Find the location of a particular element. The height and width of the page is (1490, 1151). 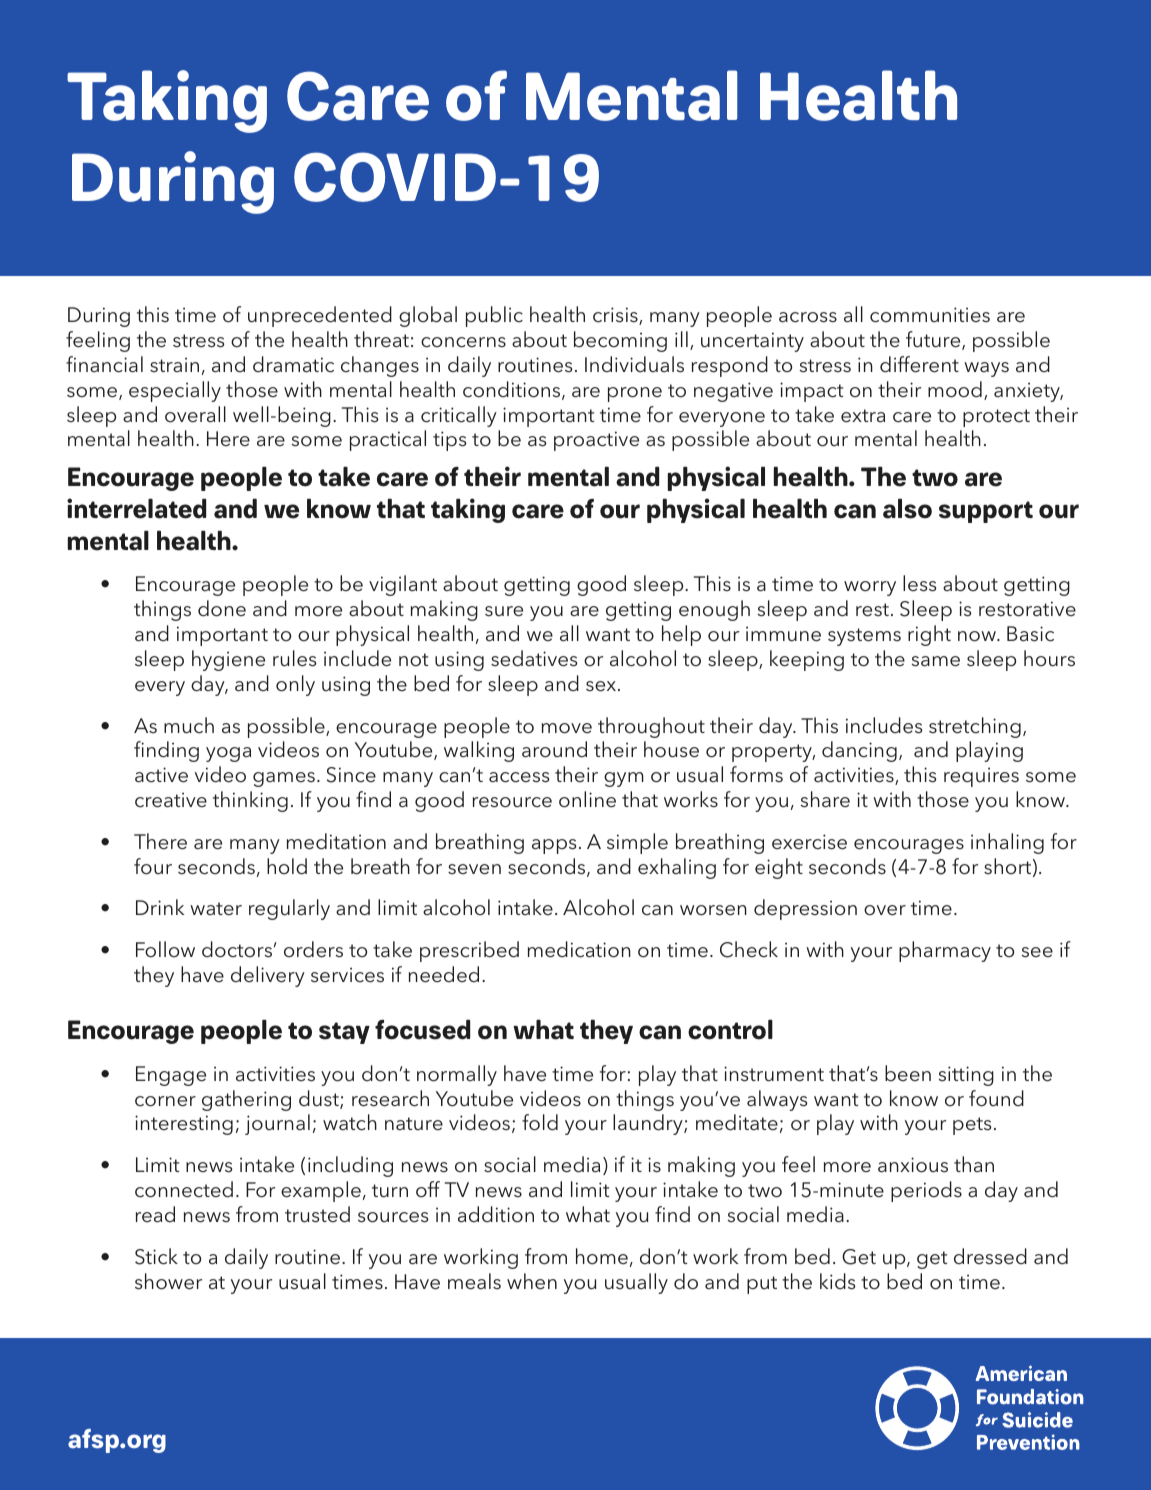

future is located at coordinates (934, 340).
